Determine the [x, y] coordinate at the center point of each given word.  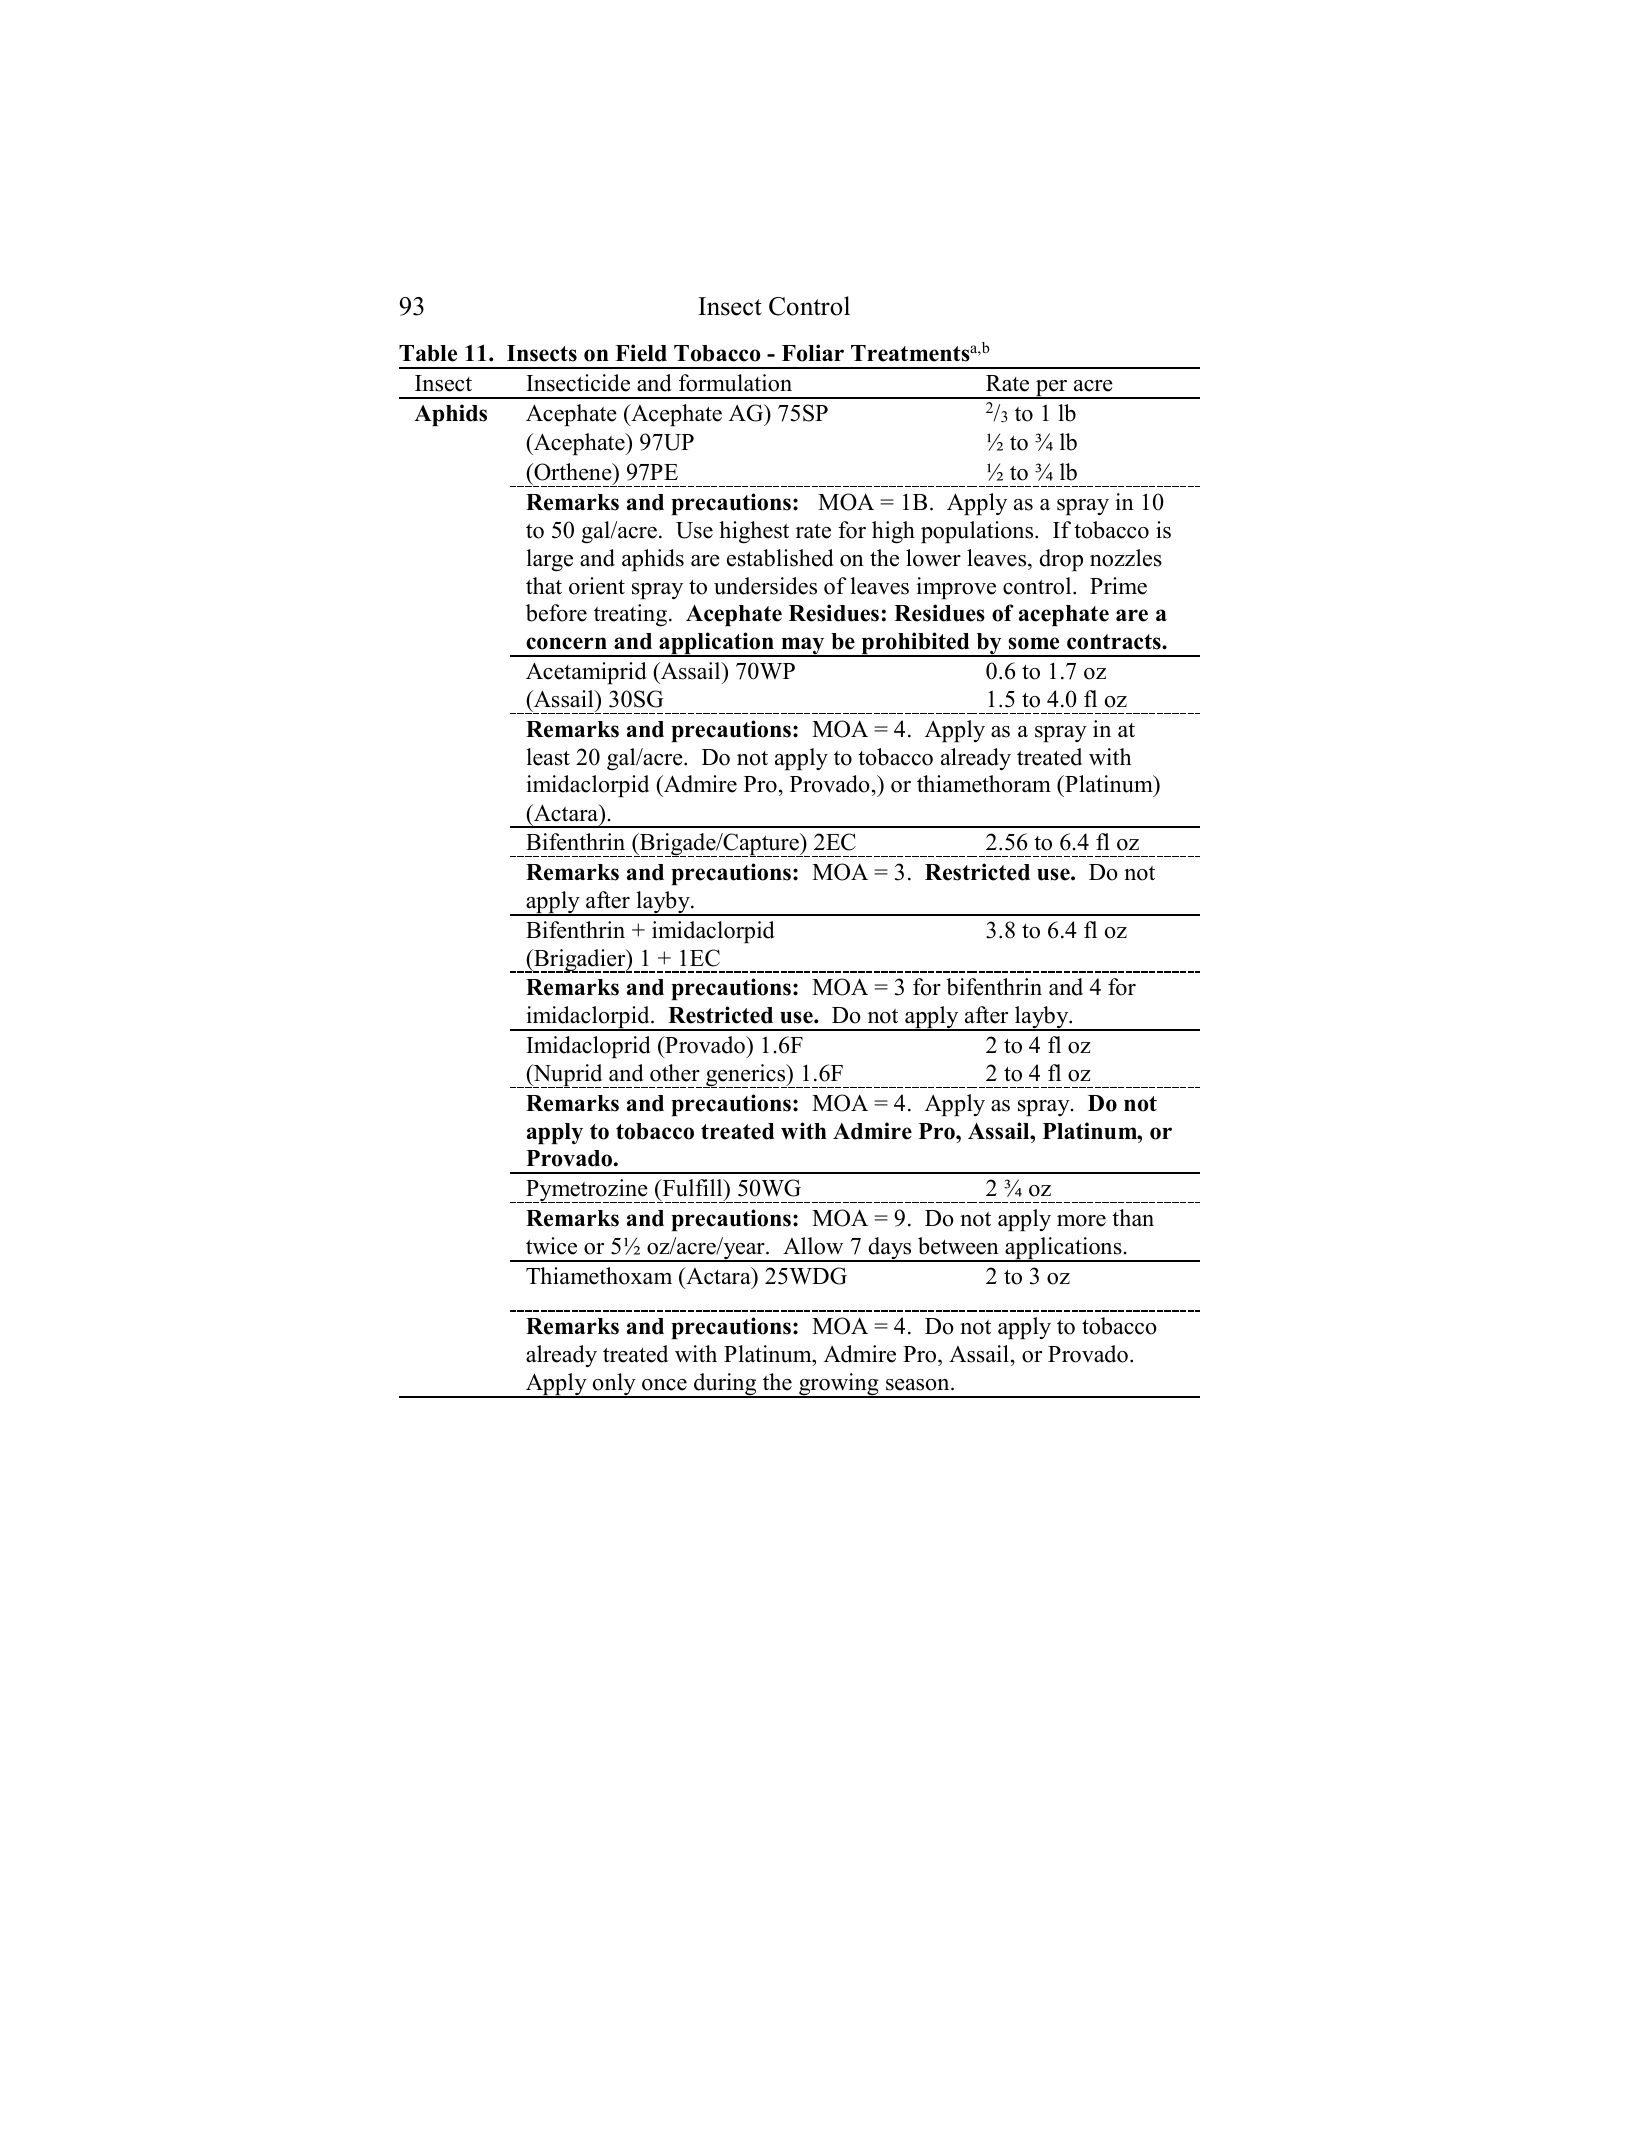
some [1033, 643]
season [919, 1385]
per [1051, 389]
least [548, 757]
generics [746, 1076]
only [614, 1385]
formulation [735, 383]
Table [428, 353]
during [725, 1385]
